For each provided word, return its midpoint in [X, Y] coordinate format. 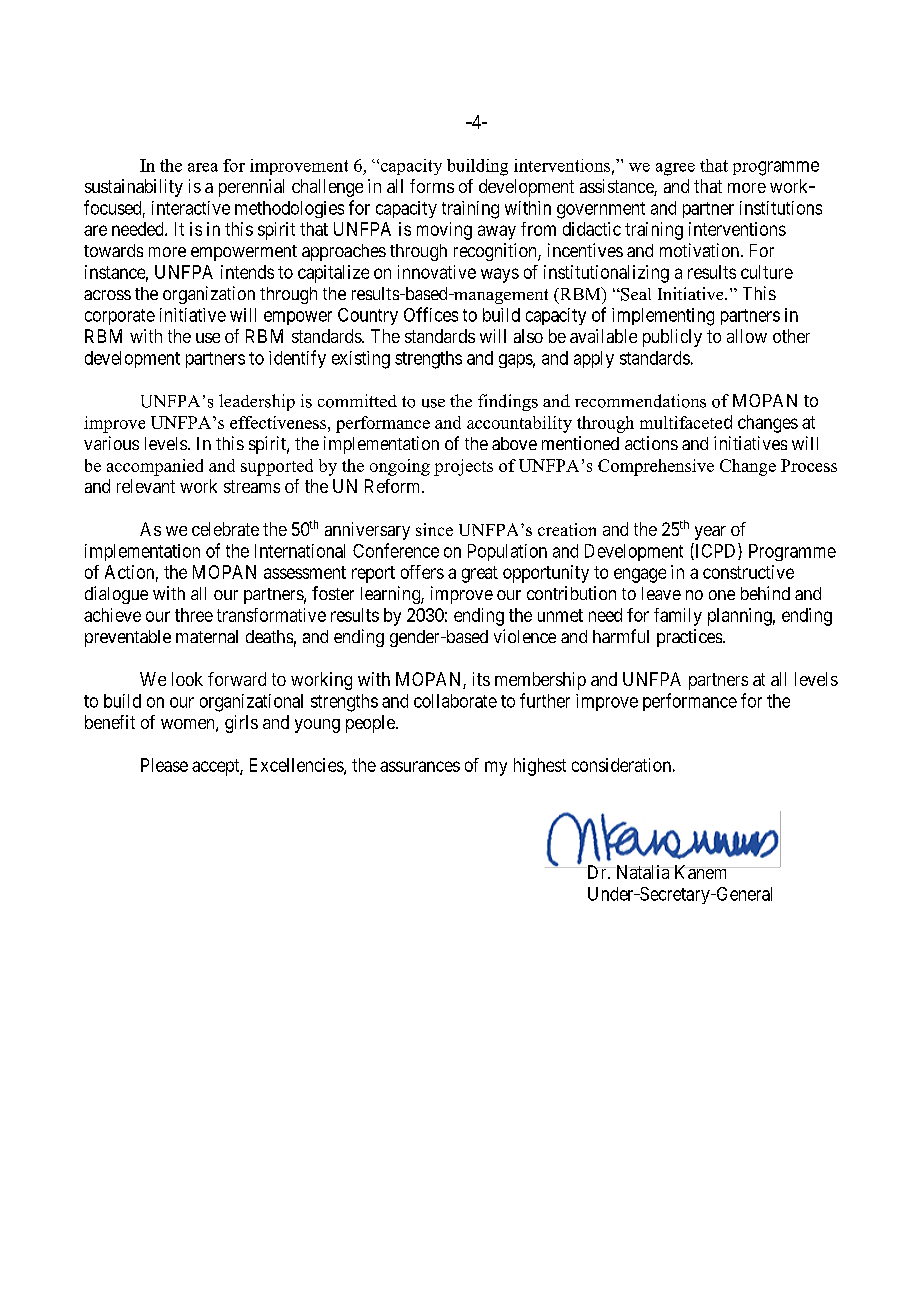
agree [675, 169]
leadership [257, 402]
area [203, 167]
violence [525, 636]
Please [164, 765]
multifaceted [686, 422]
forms [432, 186]
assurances [420, 766]
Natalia [642, 872]
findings [508, 402]
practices [690, 638]
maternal [207, 636]
